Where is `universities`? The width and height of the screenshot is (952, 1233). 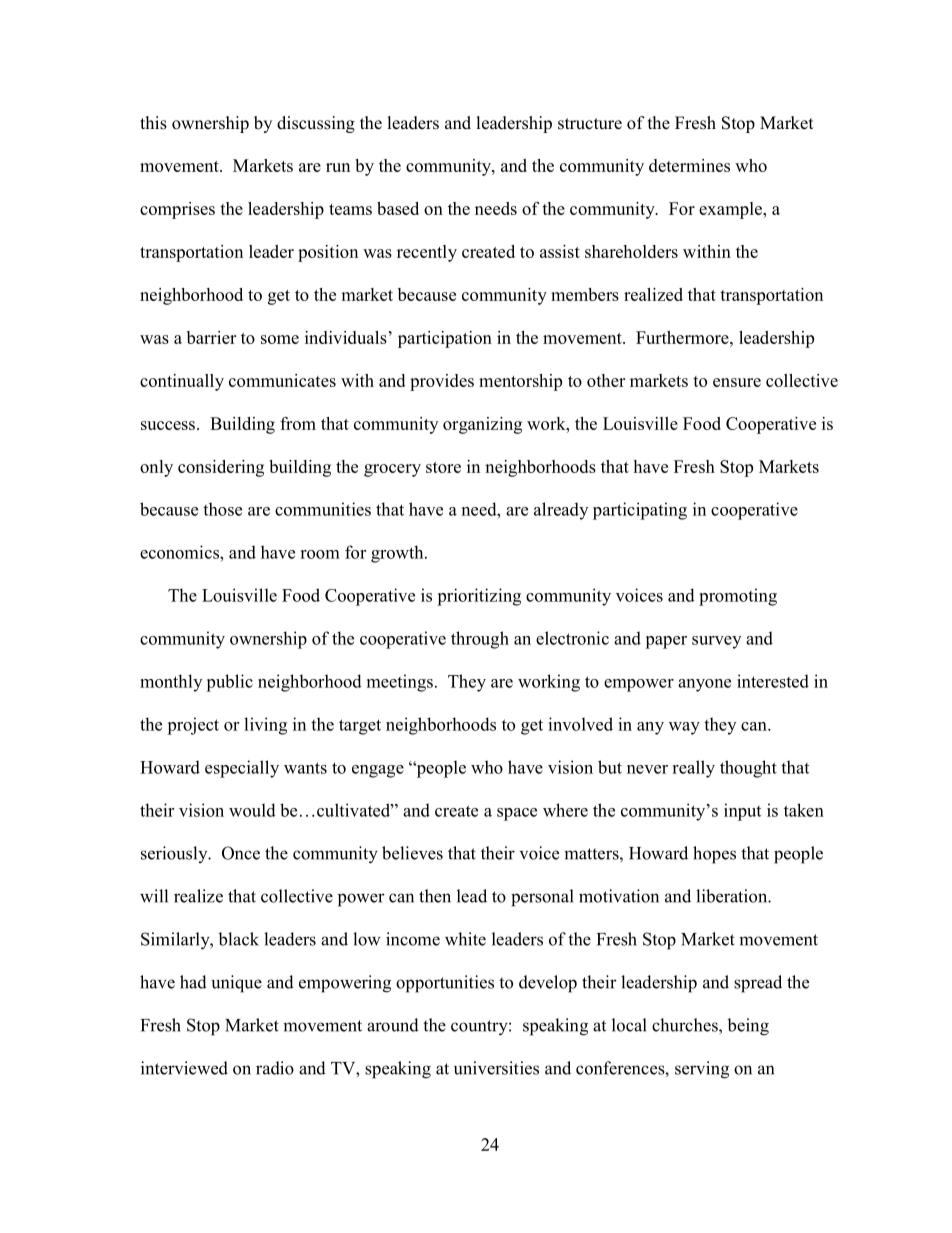
universities is located at coordinates (496, 1068).
